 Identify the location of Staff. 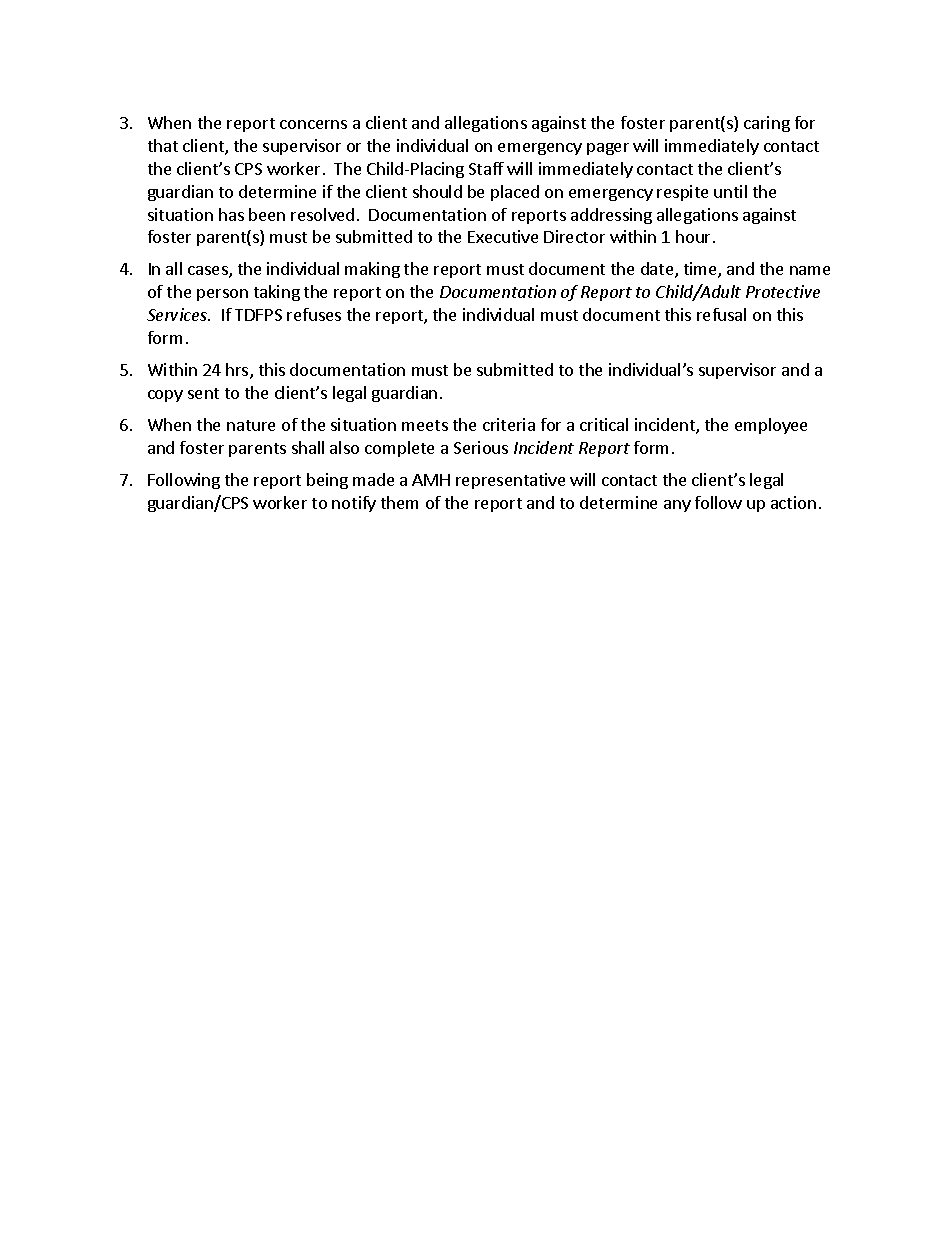
(486, 168).
